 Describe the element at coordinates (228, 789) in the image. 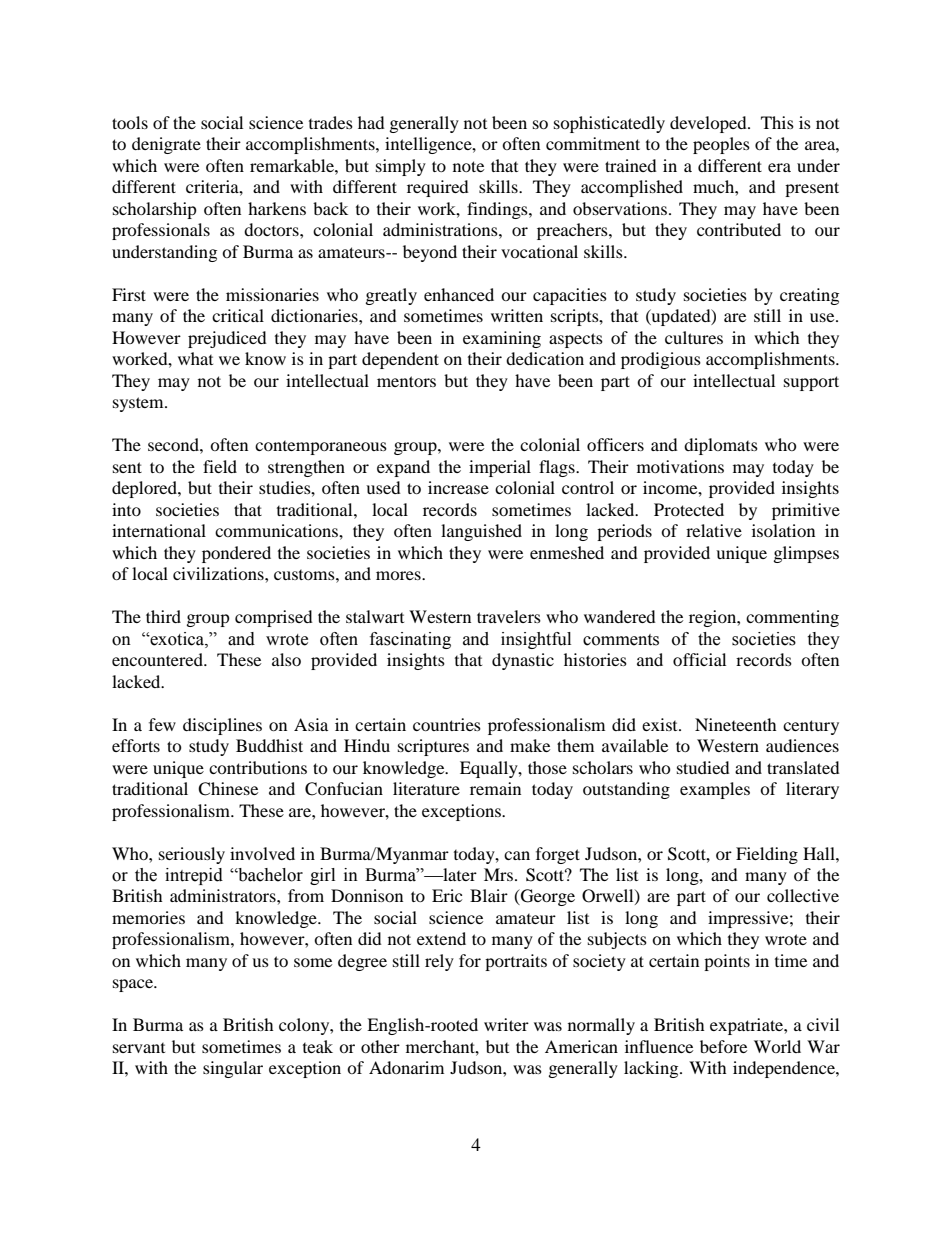

I see `Chinese` at that location.
